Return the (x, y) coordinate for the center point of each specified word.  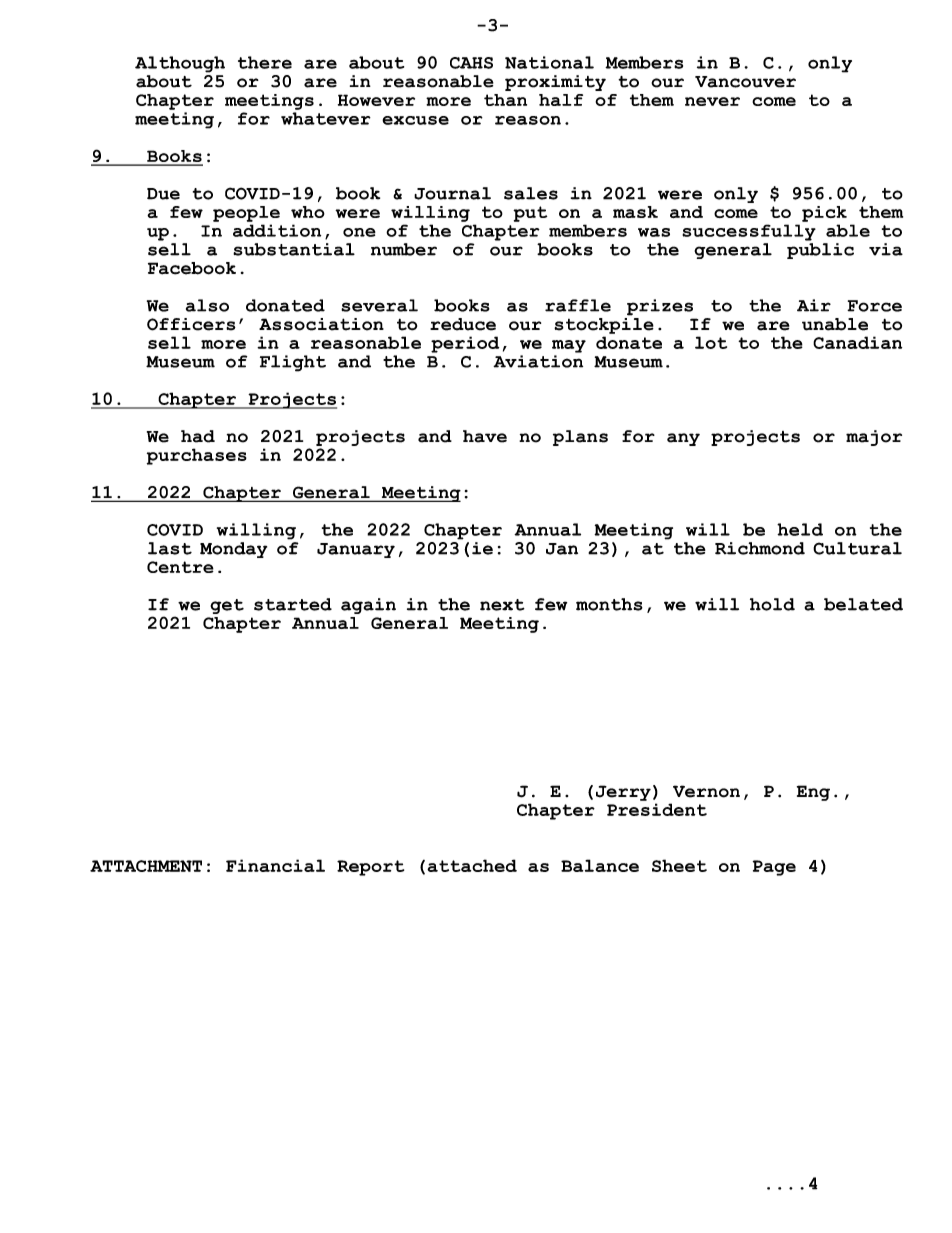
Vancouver (745, 82)
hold (772, 604)
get (227, 606)
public (820, 251)
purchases (197, 456)
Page (774, 868)
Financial (275, 865)
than (505, 100)
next (502, 605)
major (874, 438)
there (265, 62)
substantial (294, 249)
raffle (578, 305)
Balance (600, 865)
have (485, 436)
